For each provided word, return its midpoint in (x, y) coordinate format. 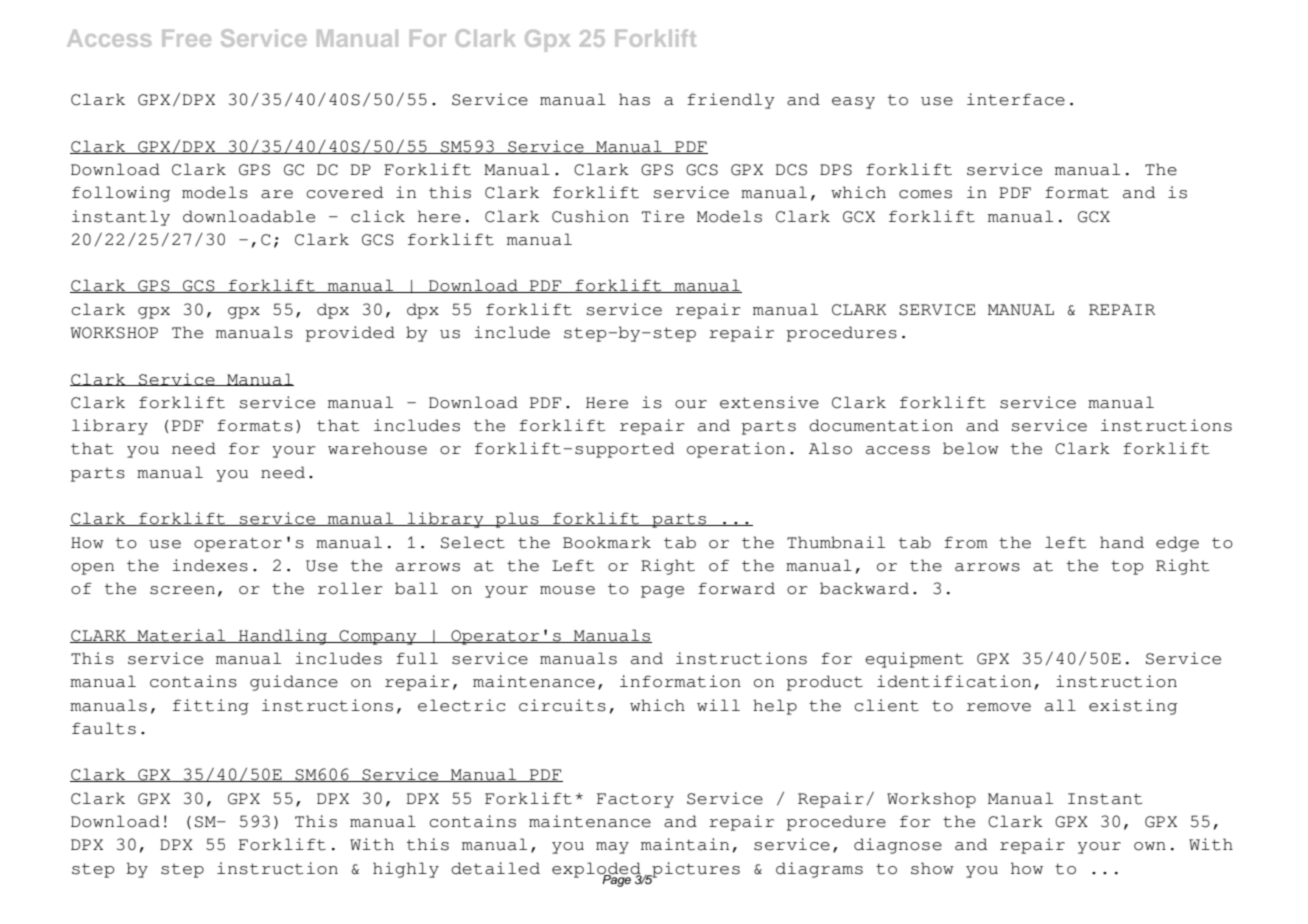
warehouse (377, 448)
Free (186, 38)
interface (1016, 99)
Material (181, 636)
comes (925, 194)
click (378, 216)
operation (736, 450)
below (971, 448)
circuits (562, 705)
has (634, 99)
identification (954, 681)
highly (406, 870)
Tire (663, 216)
